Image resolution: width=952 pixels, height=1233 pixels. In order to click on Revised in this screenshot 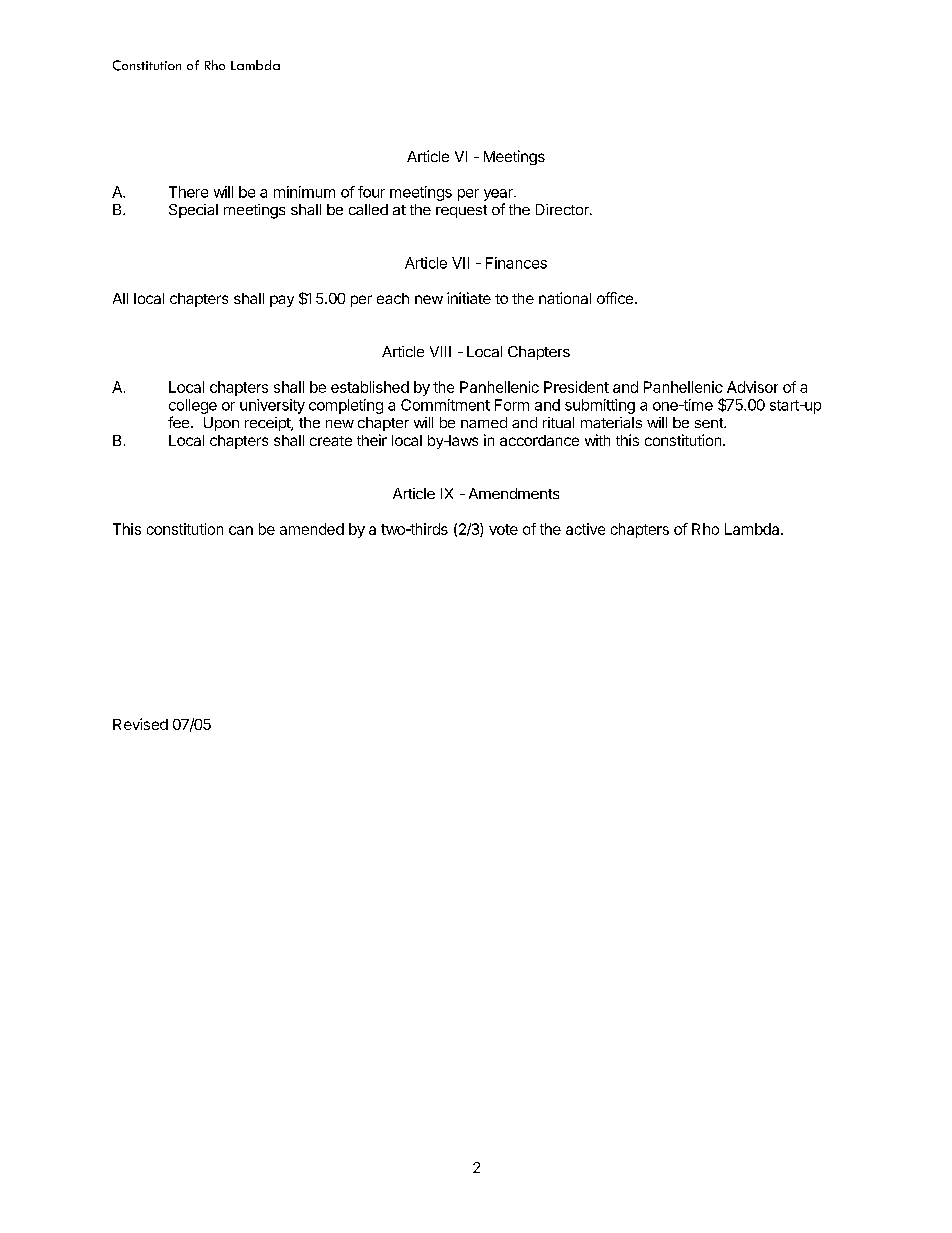, I will do `click(140, 724)`.
